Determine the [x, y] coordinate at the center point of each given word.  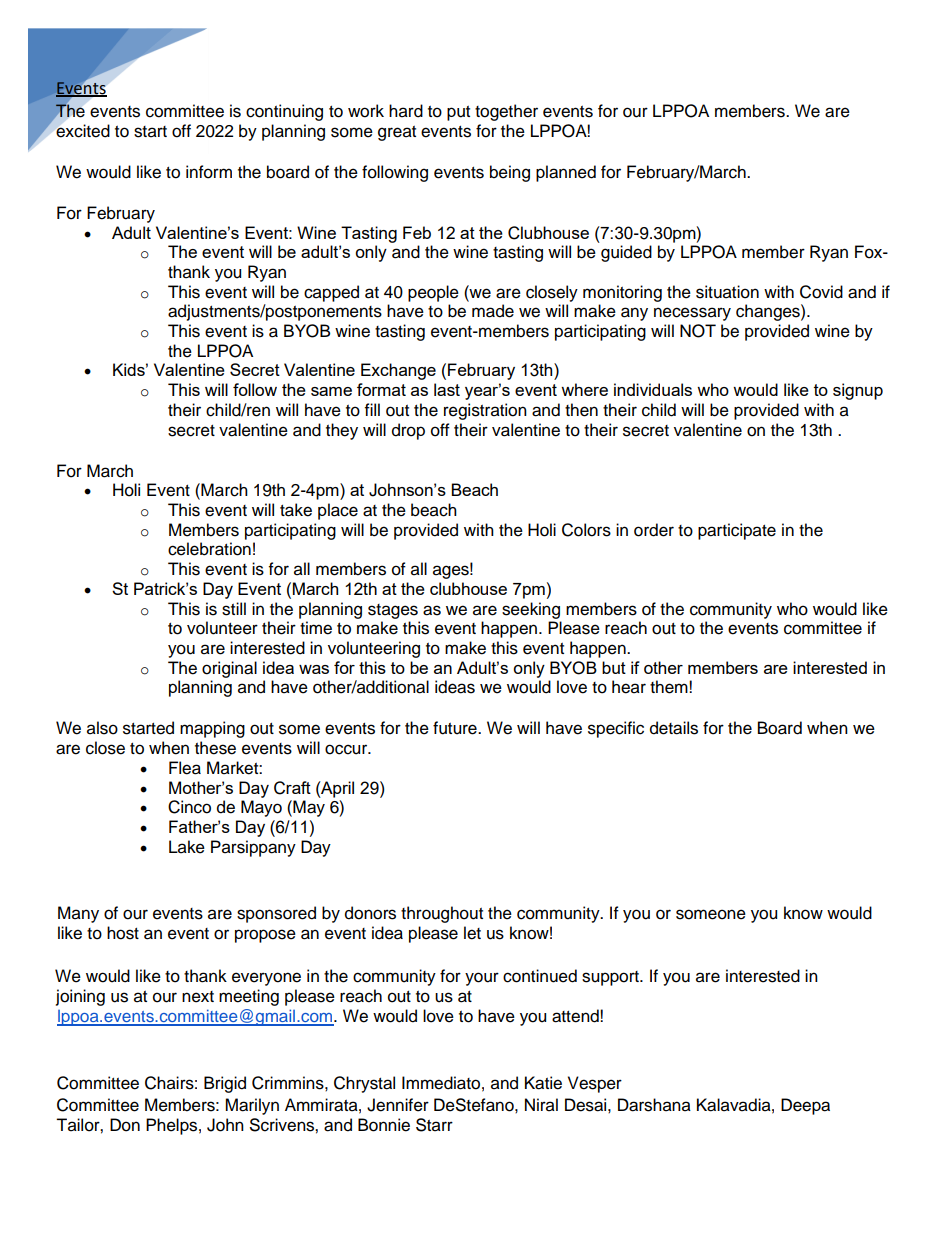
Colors [586, 530]
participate [737, 531]
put [458, 113]
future [456, 728]
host [123, 933]
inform [209, 172]
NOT [698, 331]
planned [566, 173]
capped [331, 293]
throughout [442, 914]
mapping [212, 729]
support [611, 978]
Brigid [225, 1084]
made [493, 311]
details [674, 728]
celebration [209, 549]
